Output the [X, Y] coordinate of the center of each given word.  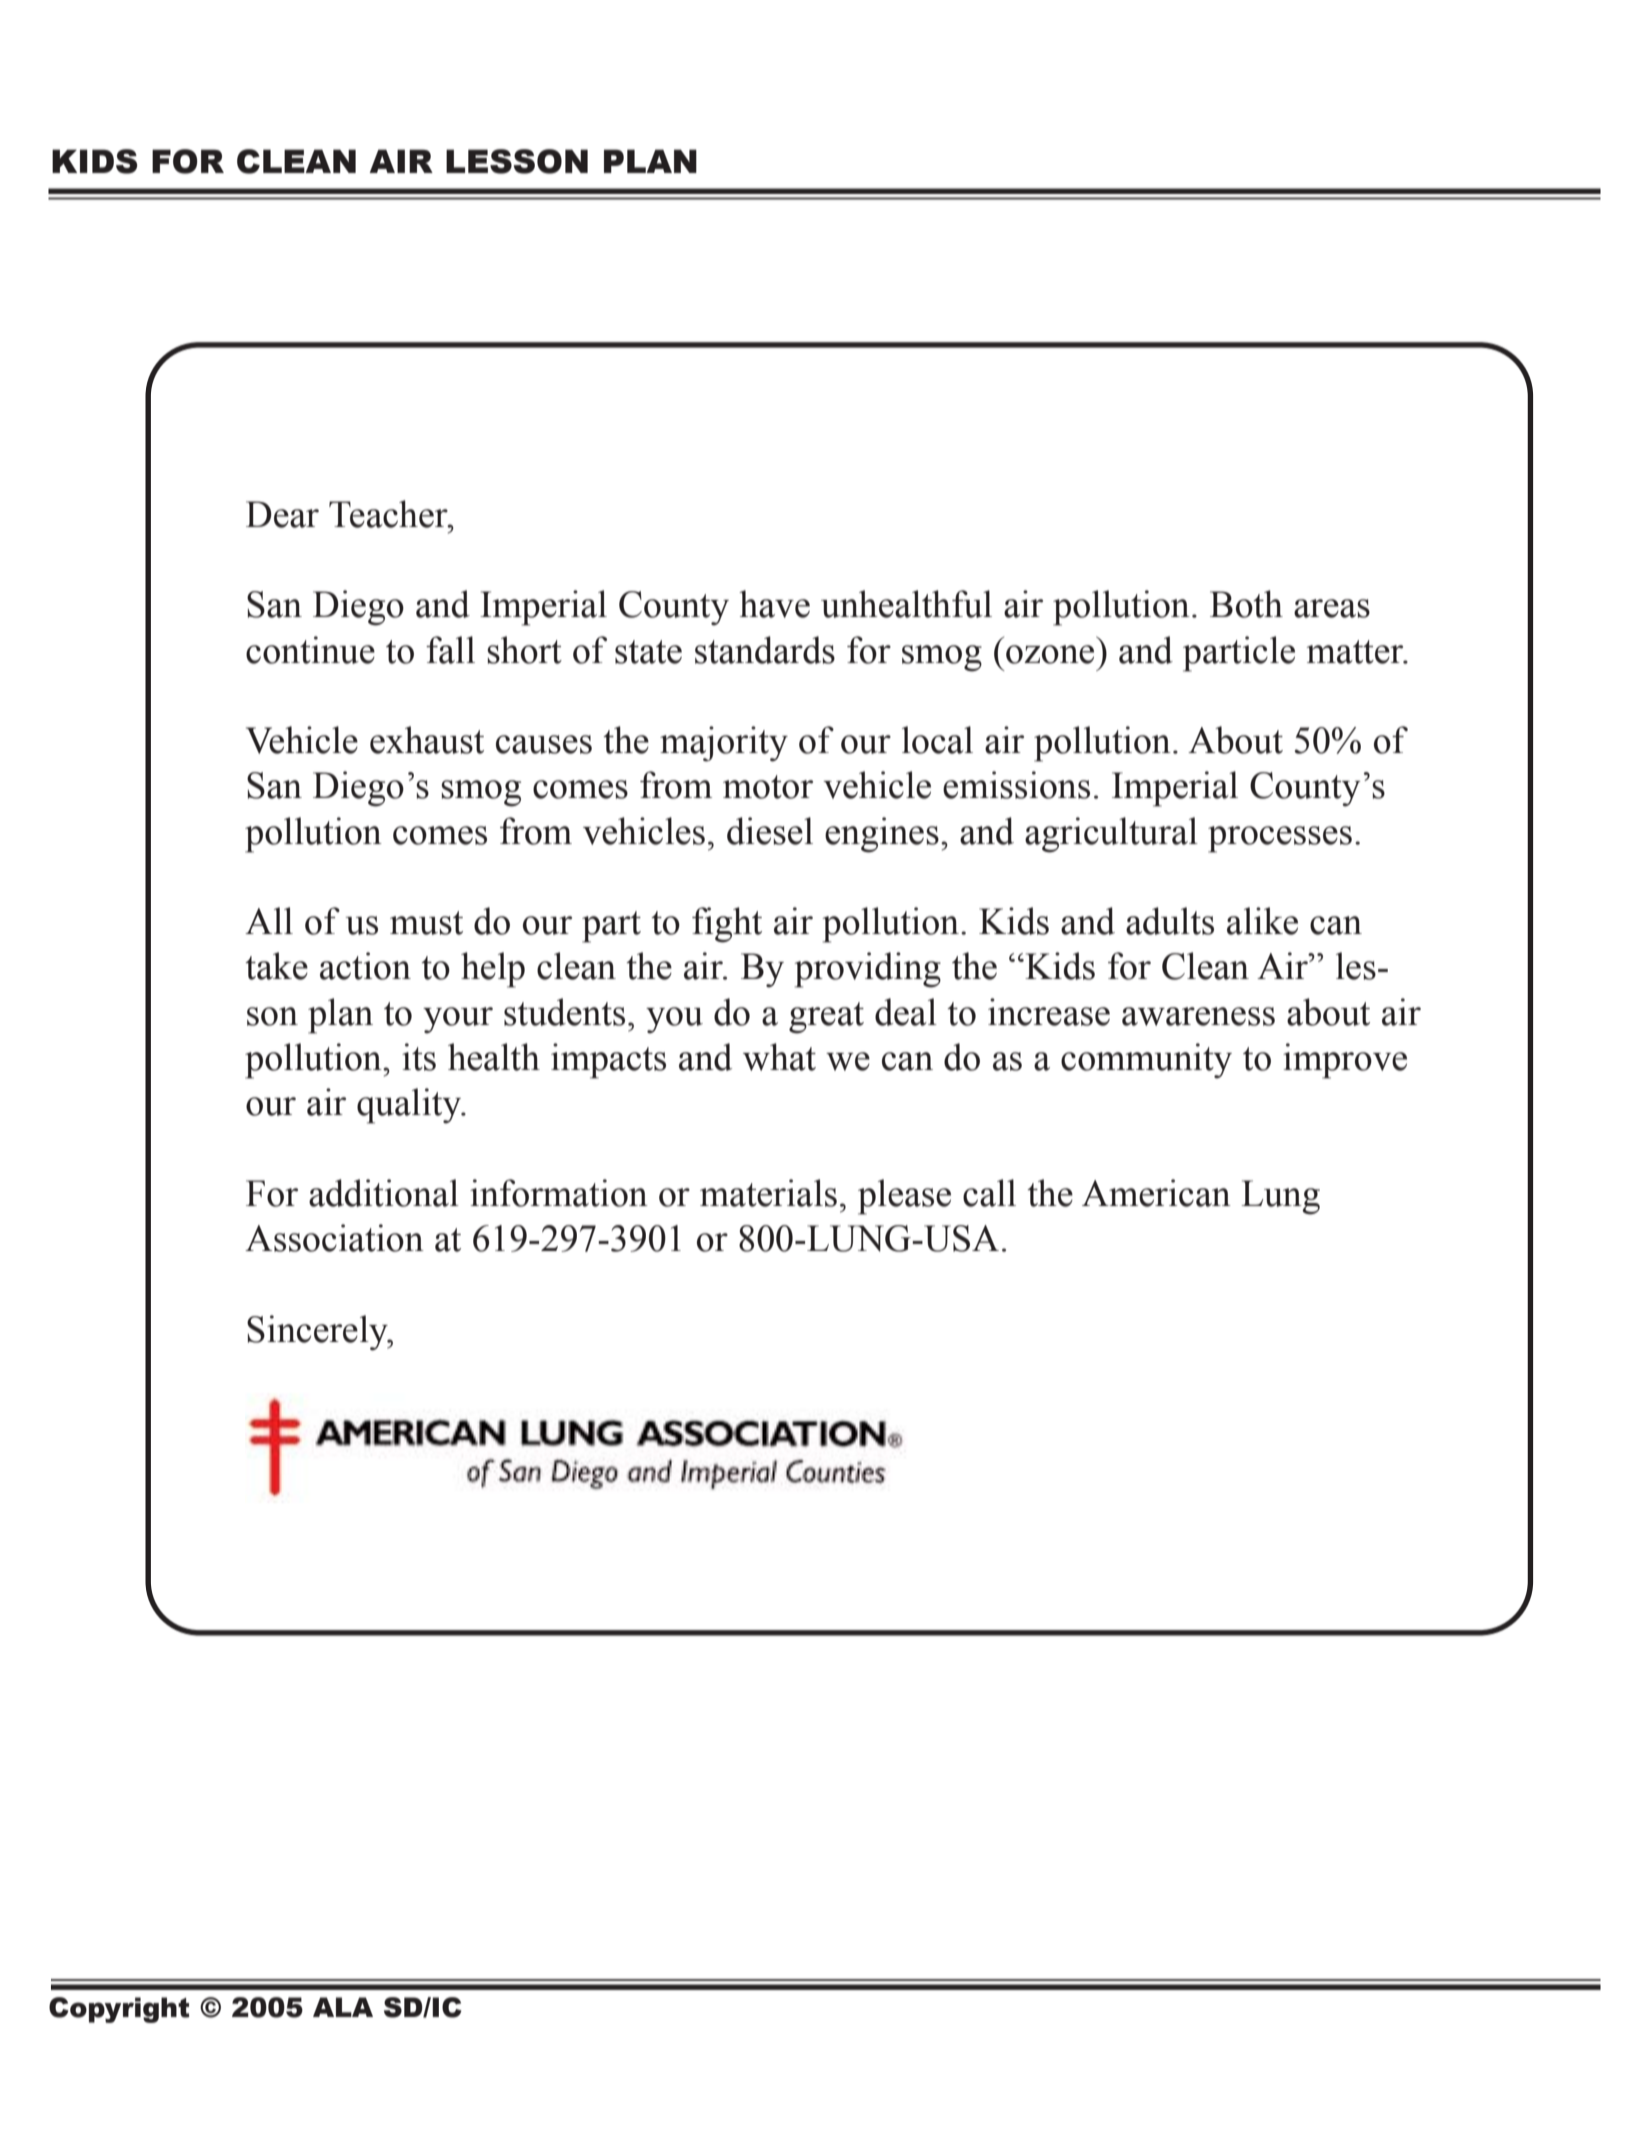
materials [768, 1193]
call [989, 1193]
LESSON [517, 161]
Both [1246, 604]
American [1156, 1193]
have [774, 604]
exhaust [427, 740]
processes [1280, 839]
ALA [343, 2007]
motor [768, 787]
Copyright [119, 2010]
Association [334, 1238]
